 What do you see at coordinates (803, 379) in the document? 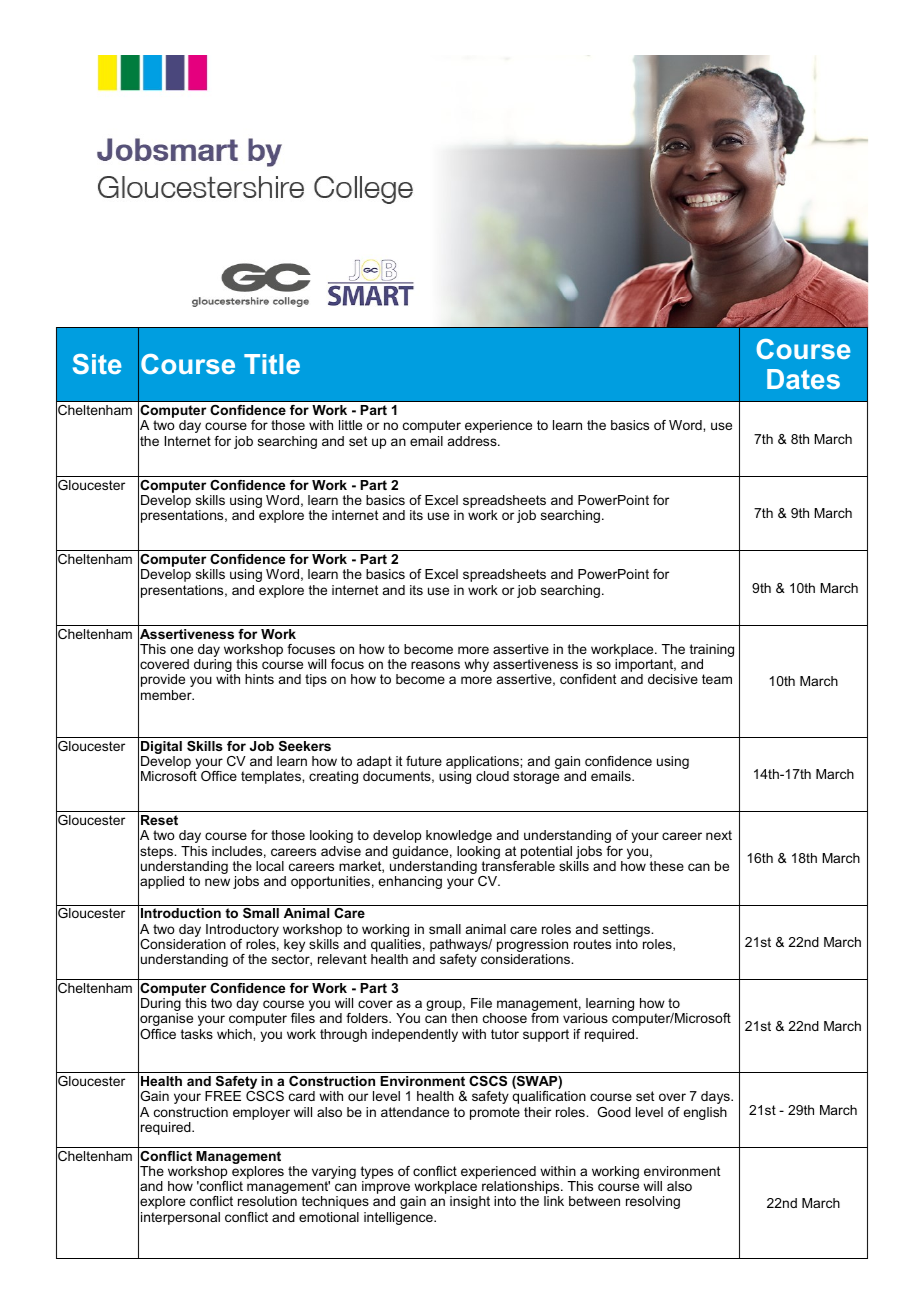
I see `Dates` at bounding box center [803, 379].
